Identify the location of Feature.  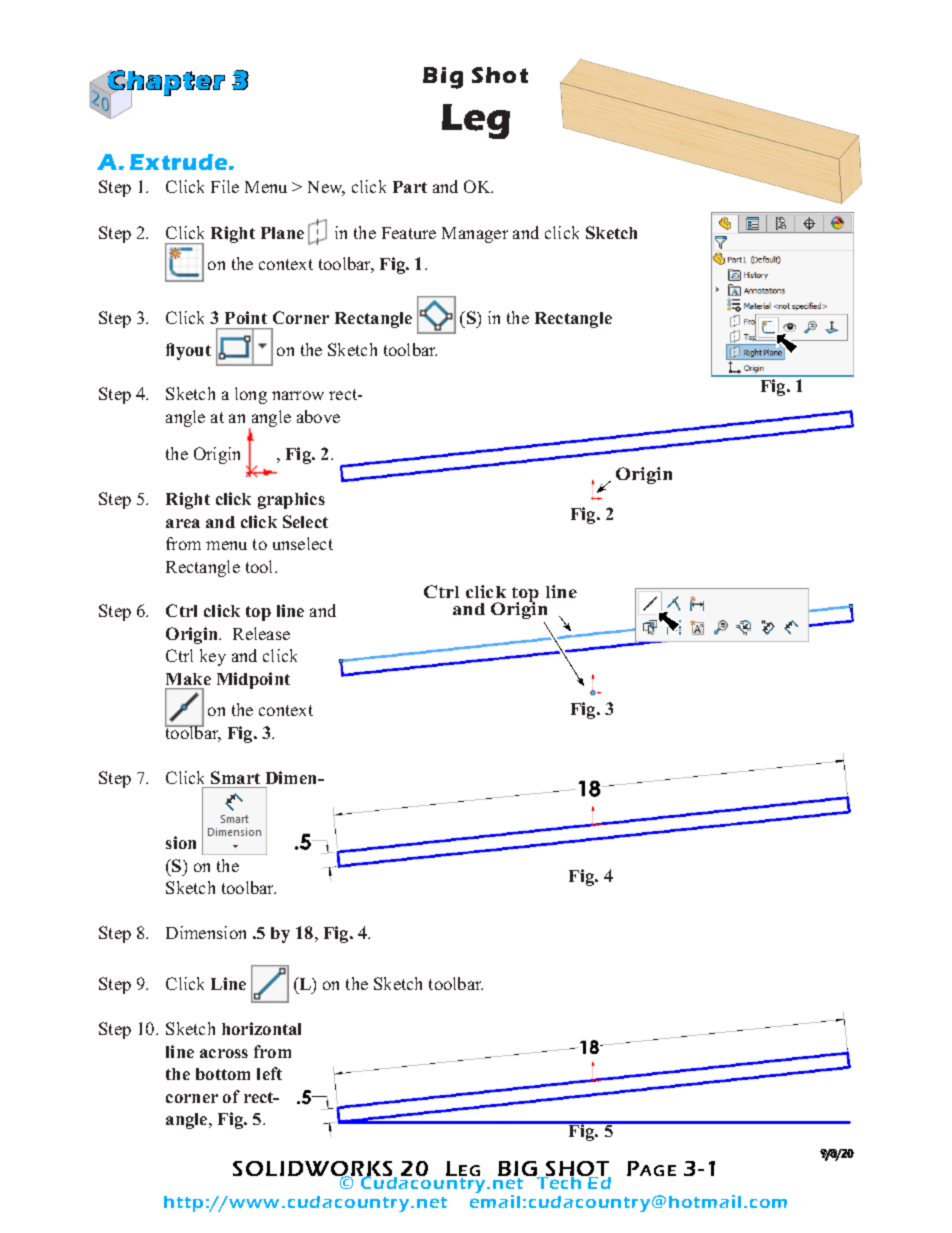
(409, 233).
